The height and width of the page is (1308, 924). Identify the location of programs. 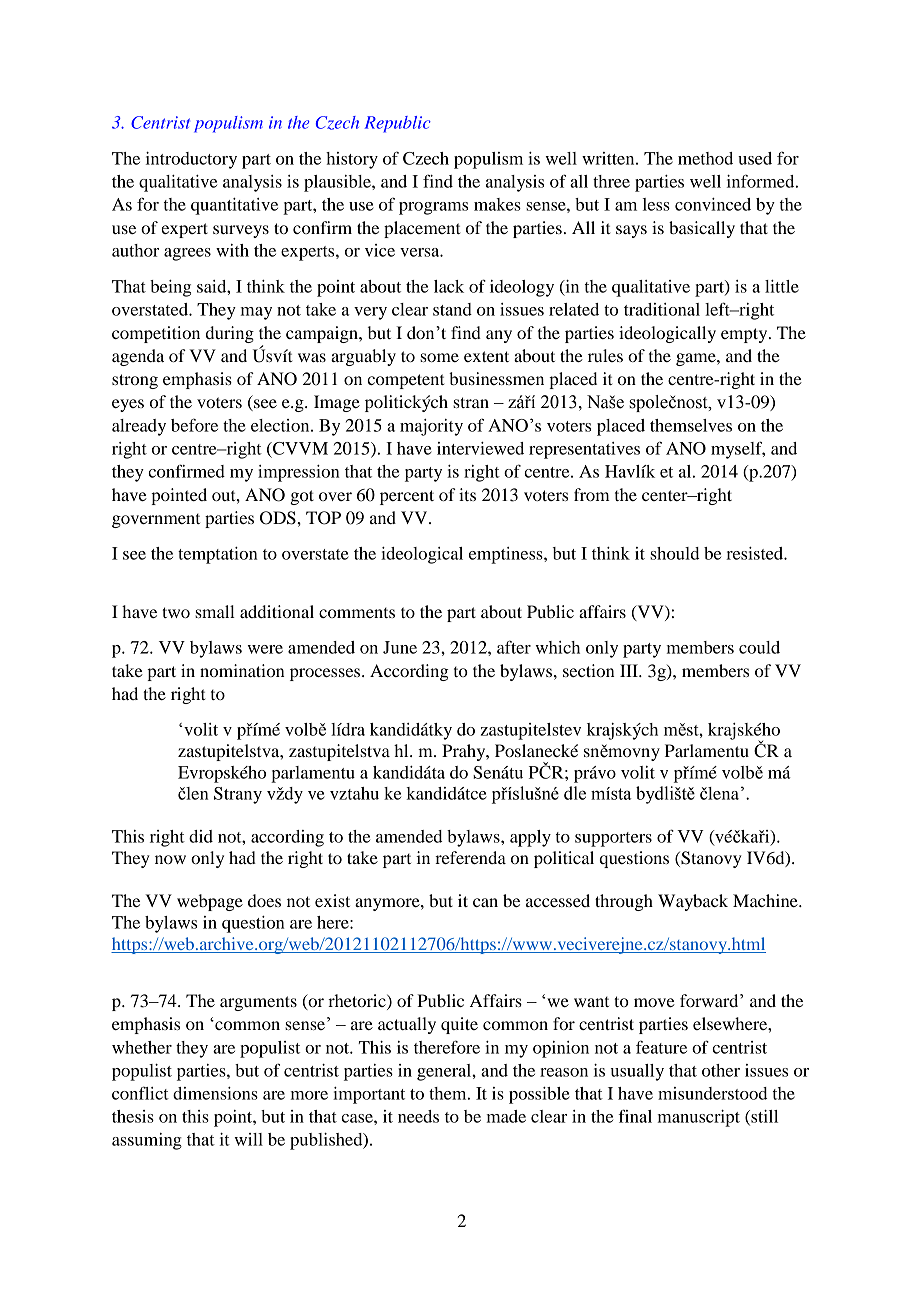
(433, 208).
